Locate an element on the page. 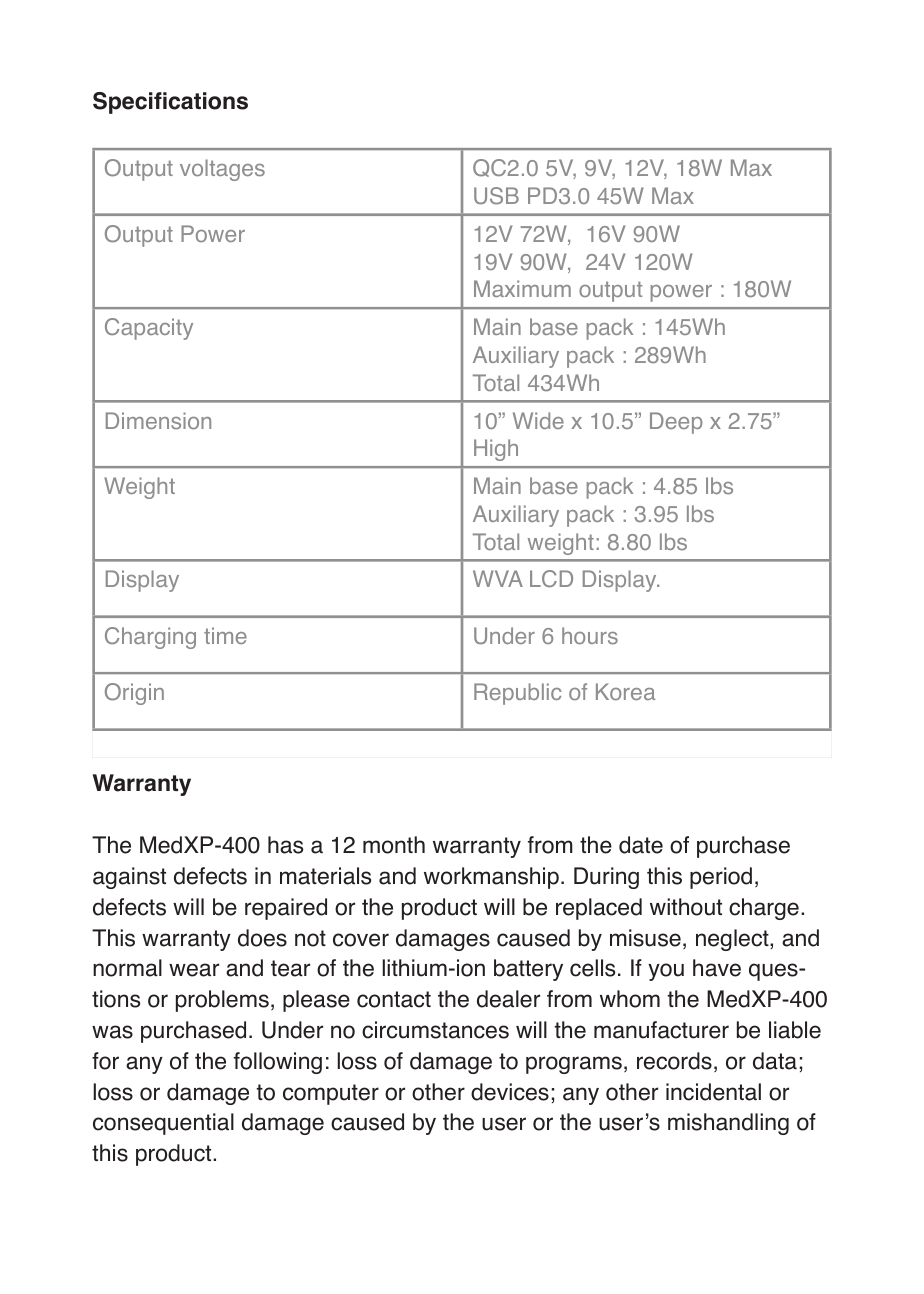 This image has height=1294, width=924. consequential is located at coordinates (163, 1124).
